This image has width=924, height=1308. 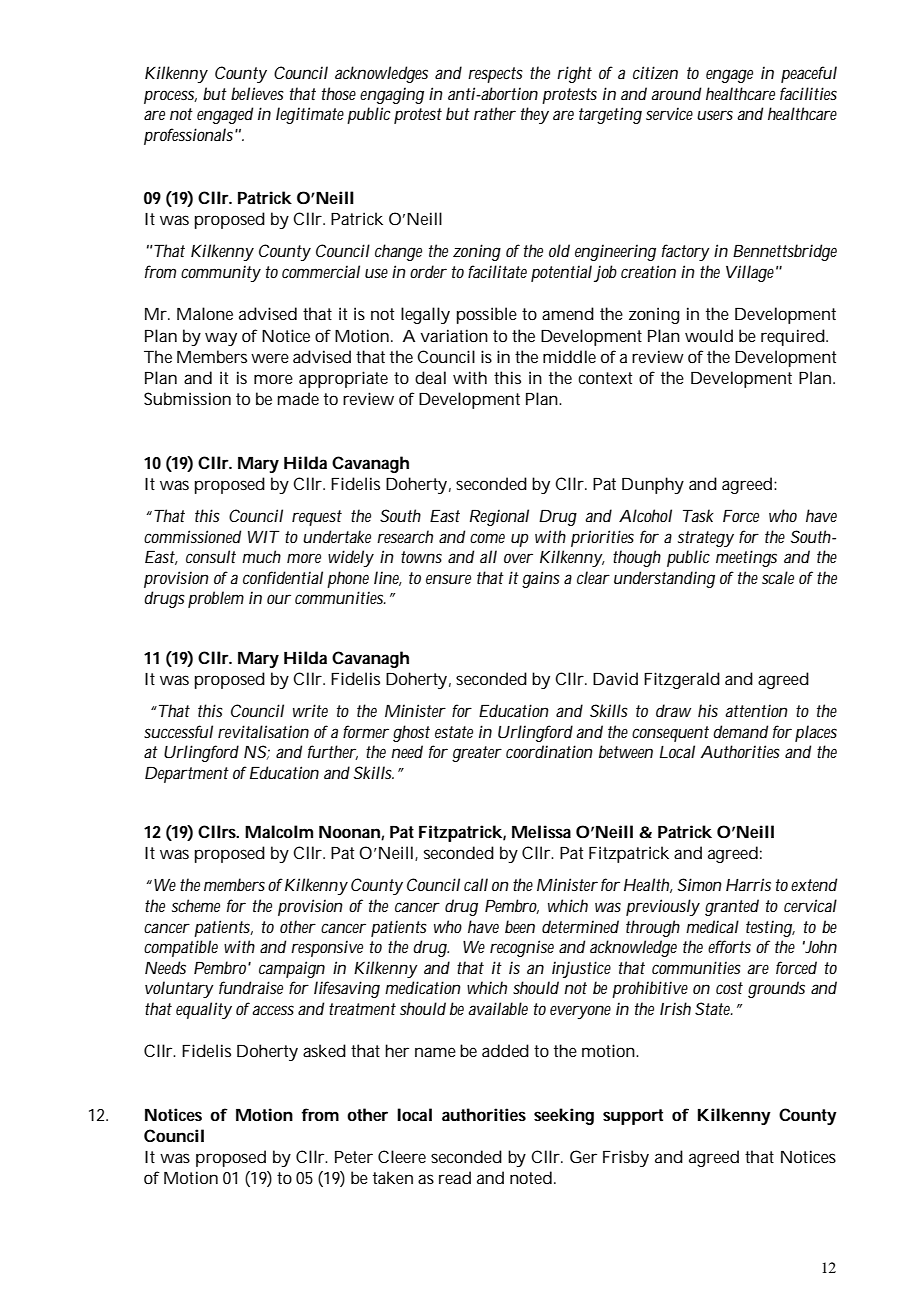 I want to click on users, so click(x=715, y=115).
